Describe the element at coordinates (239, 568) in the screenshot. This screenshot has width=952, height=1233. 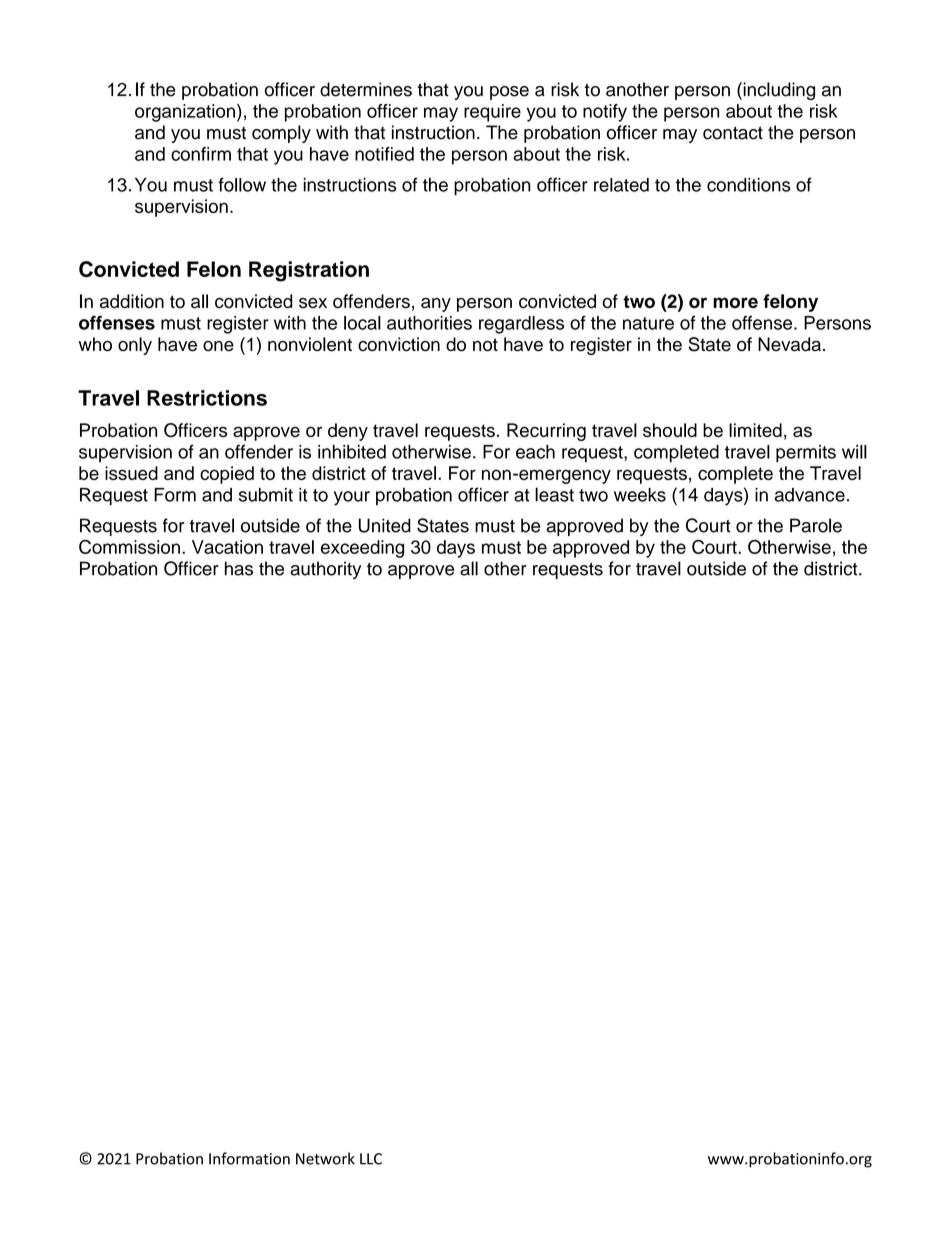
I see `has` at that location.
